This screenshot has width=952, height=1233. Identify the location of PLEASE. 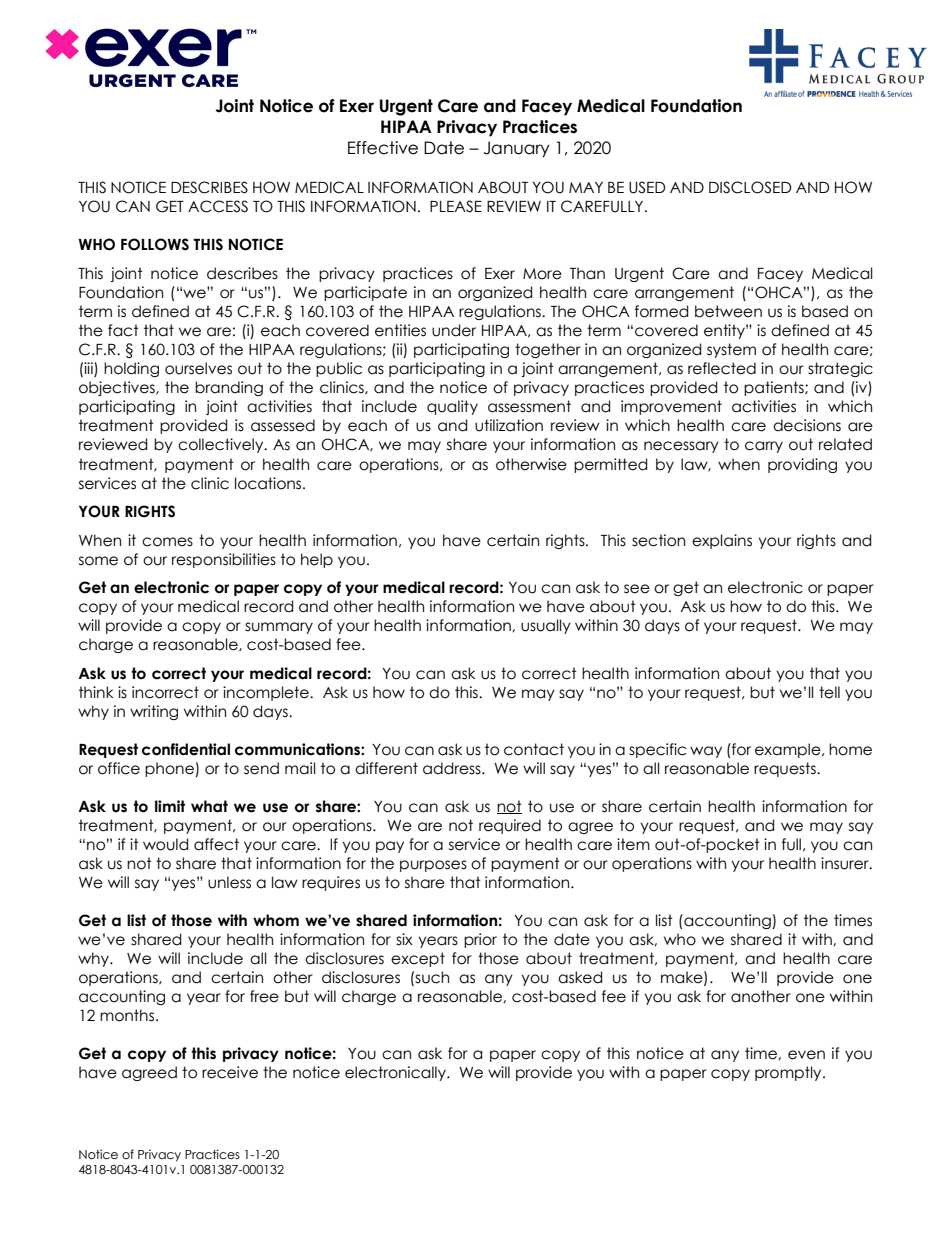
(456, 206).
